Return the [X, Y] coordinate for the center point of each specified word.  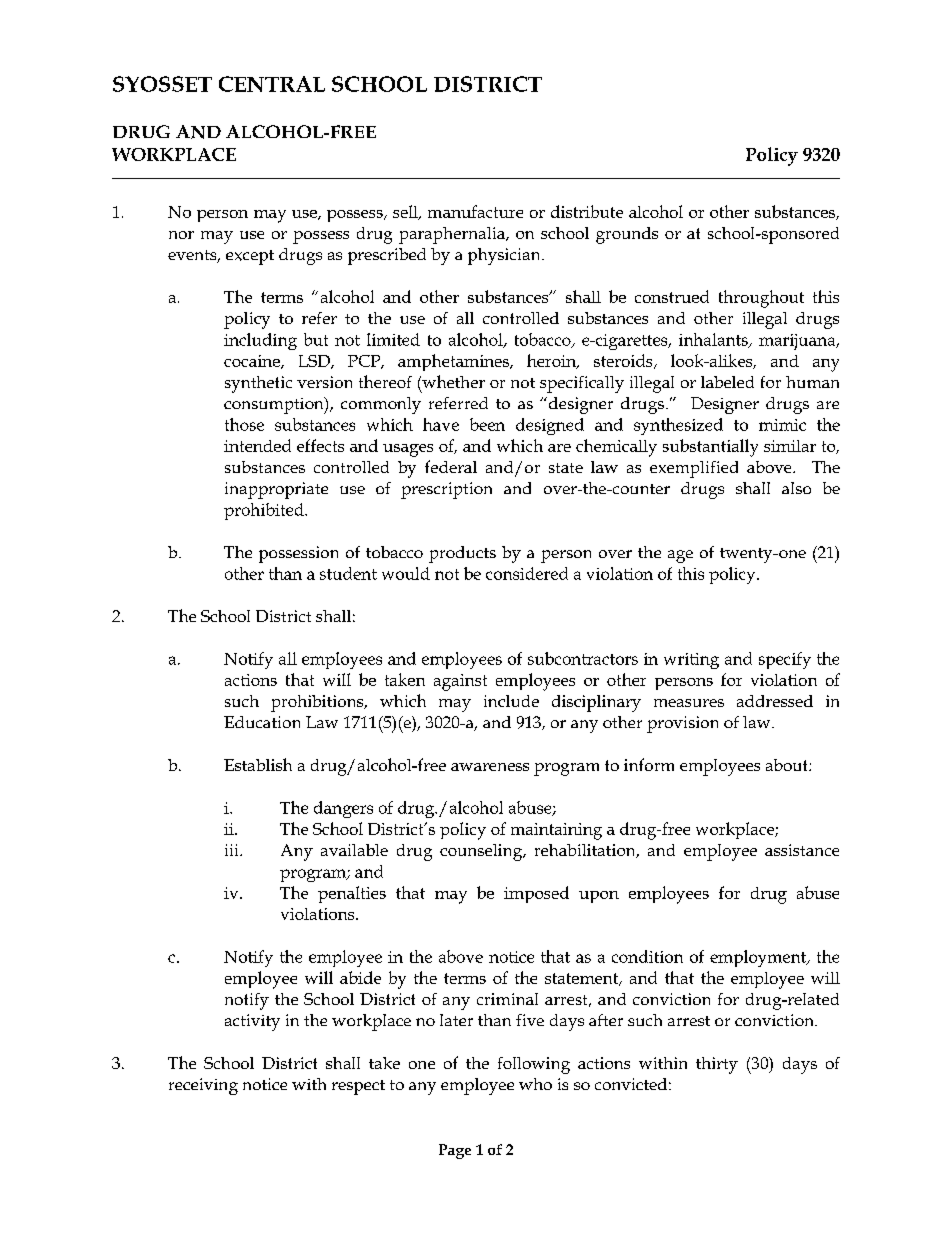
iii [233, 850]
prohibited [265, 511]
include [511, 701]
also [796, 488]
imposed [536, 894]
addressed [775, 701]
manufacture [475, 211]
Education [262, 722]
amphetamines [454, 362]
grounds [627, 235]
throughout [761, 299]
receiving [203, 1086]
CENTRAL [272, 84]
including [260, 341]
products [462, 554]
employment [759, 958]
